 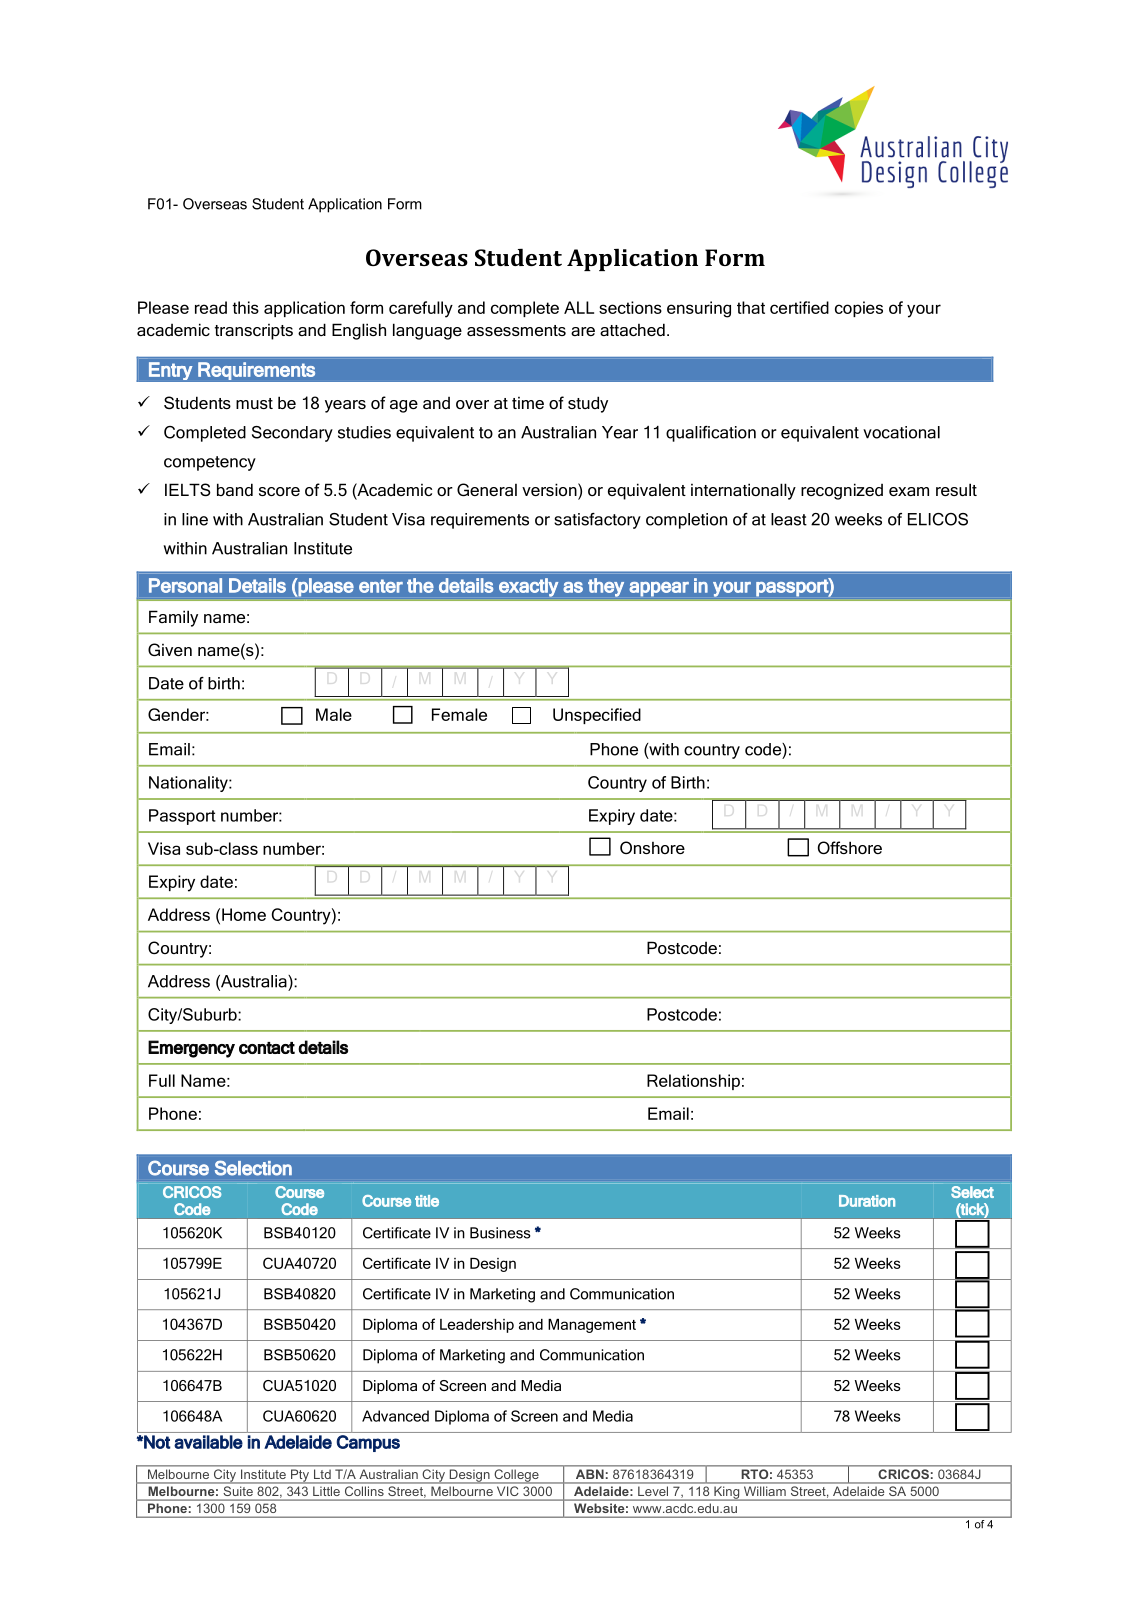 What do you see at coordinates (267, 1048) in the page?
I see `contact` at bounding box center [267, 1048].
